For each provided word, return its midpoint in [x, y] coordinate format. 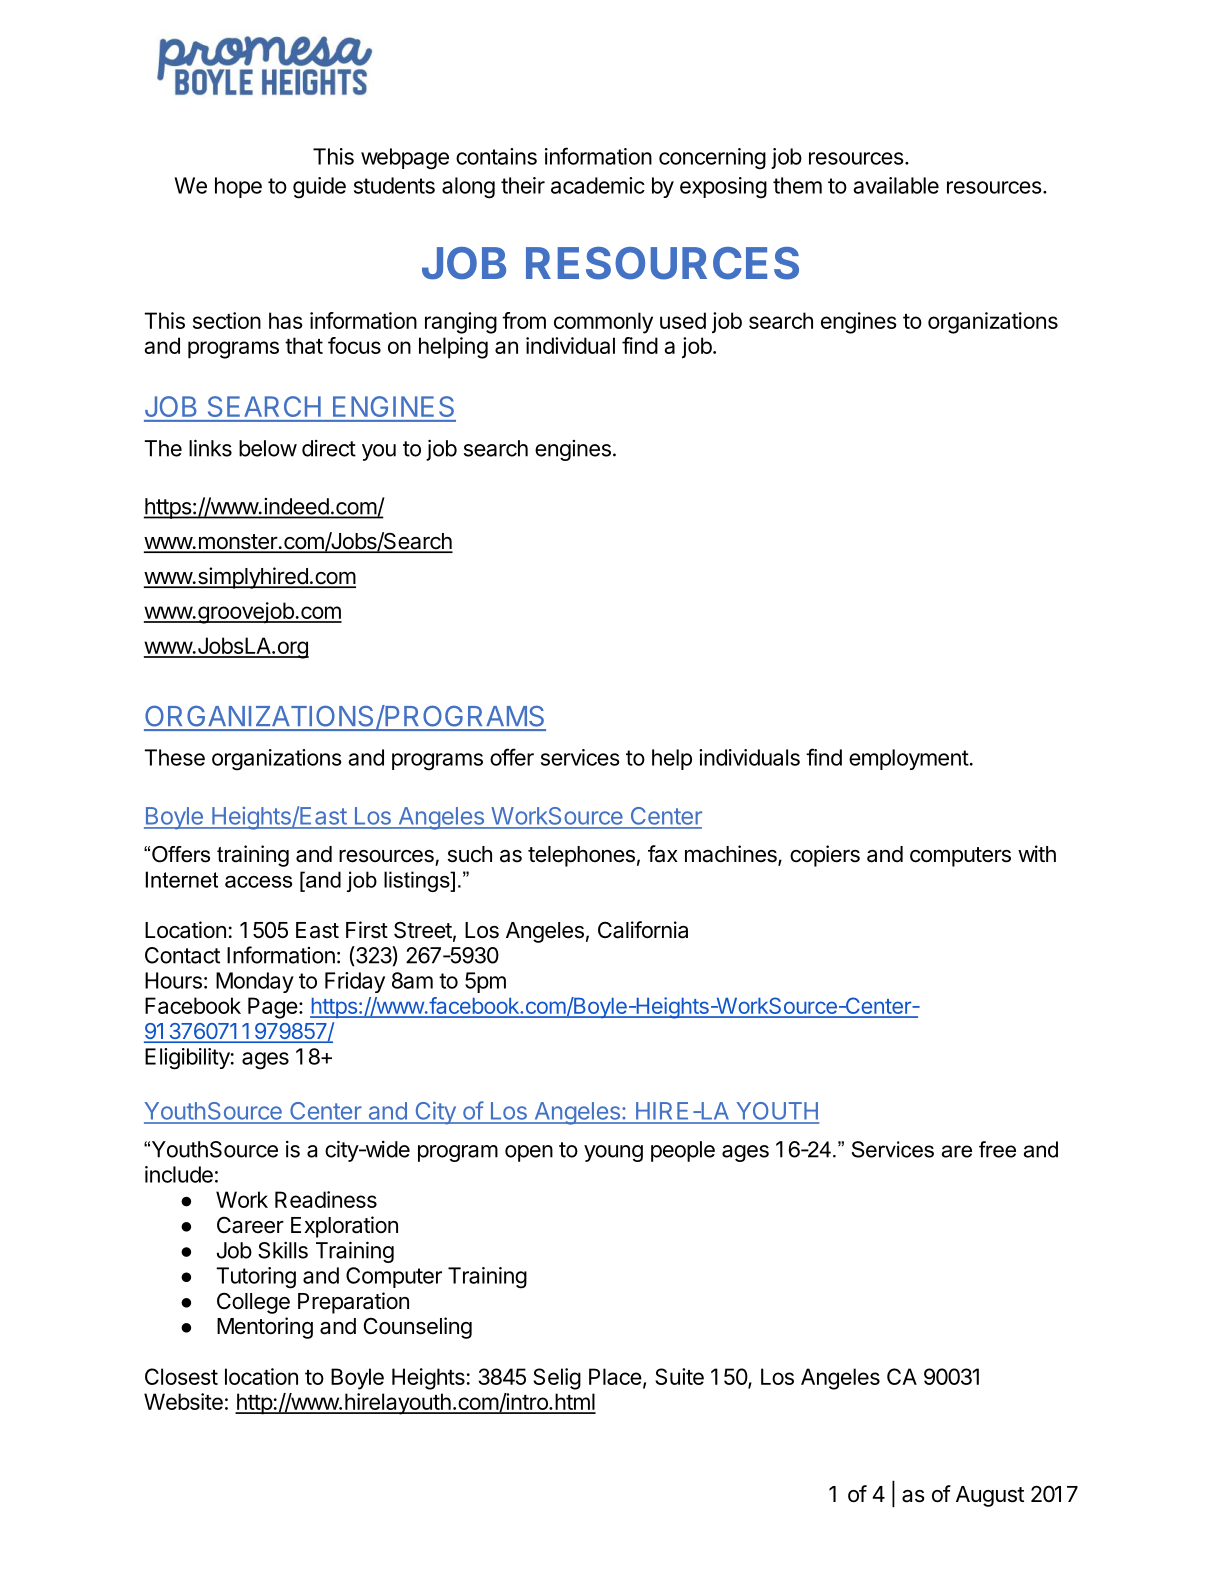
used [683, 320]
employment [909, 759]
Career [250, 1225]
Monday [255, 982]
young [613, 1153]
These [175, 757]
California [643, 930]
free [997, 1149]
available [896, 185]
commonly [603, 323]
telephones [581, 856]
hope [238, 187]
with [1037, 853]
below [268, 448]
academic [598, 185]
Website [183, 1401]
